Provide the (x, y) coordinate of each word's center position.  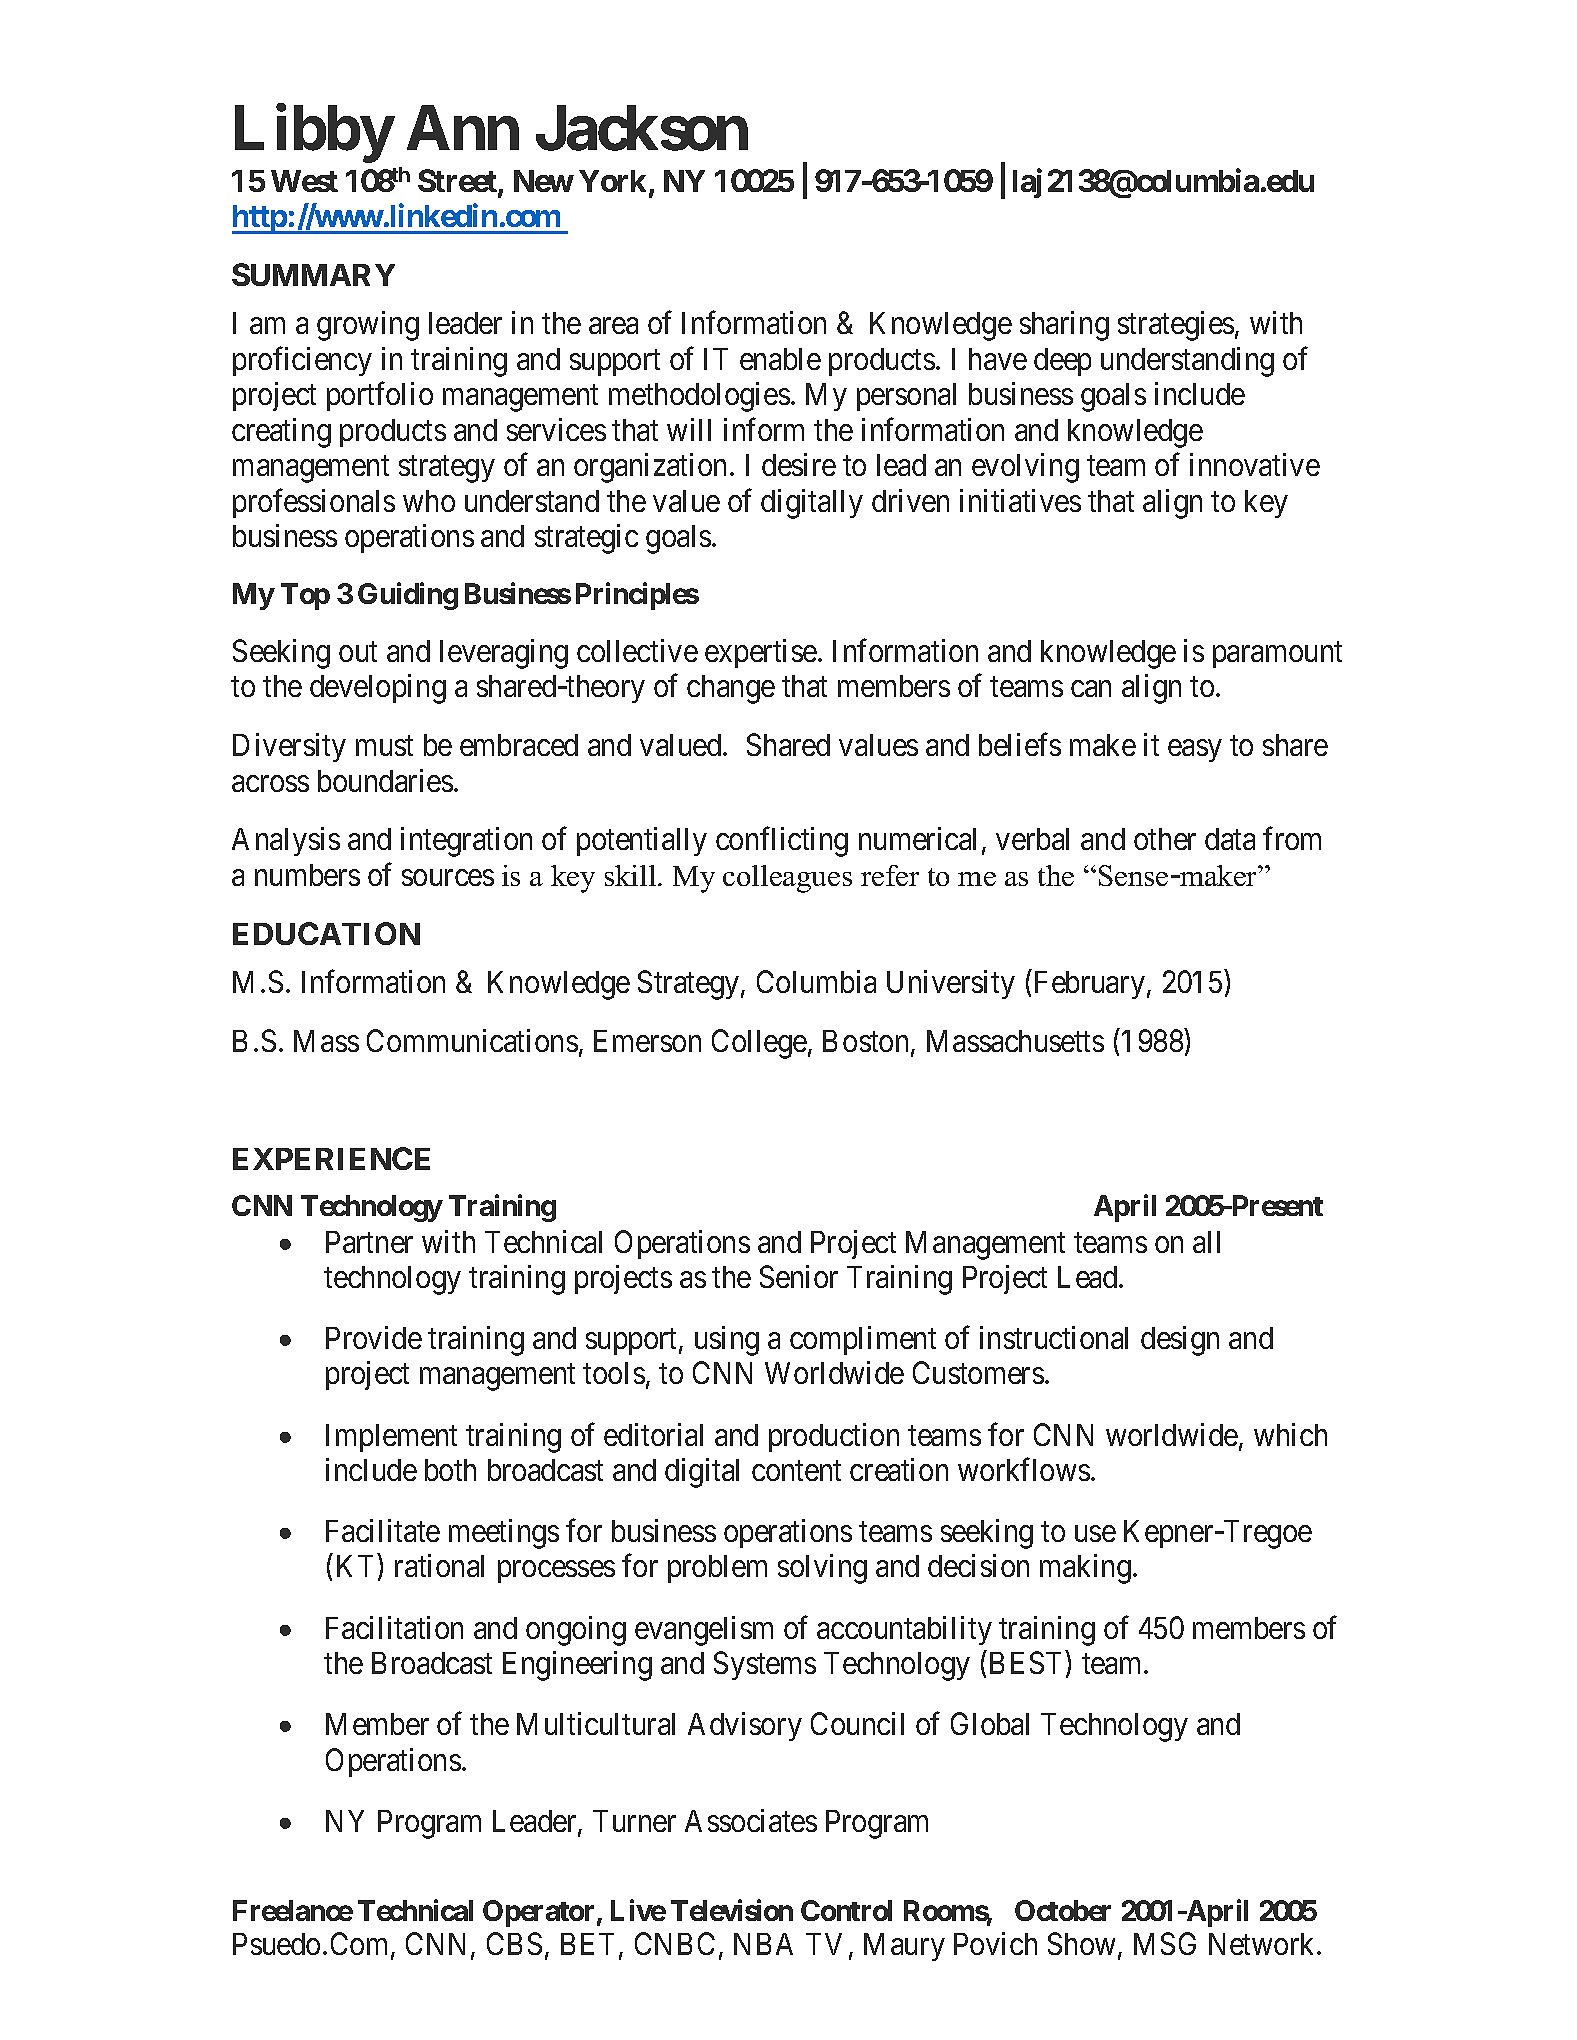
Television (732, 1910)
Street (458, 182)
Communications (472, 1040)
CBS (514, 1944)
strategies (1176, 326)
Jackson (642, 128)
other (1165, 839)
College (759, 1044)
